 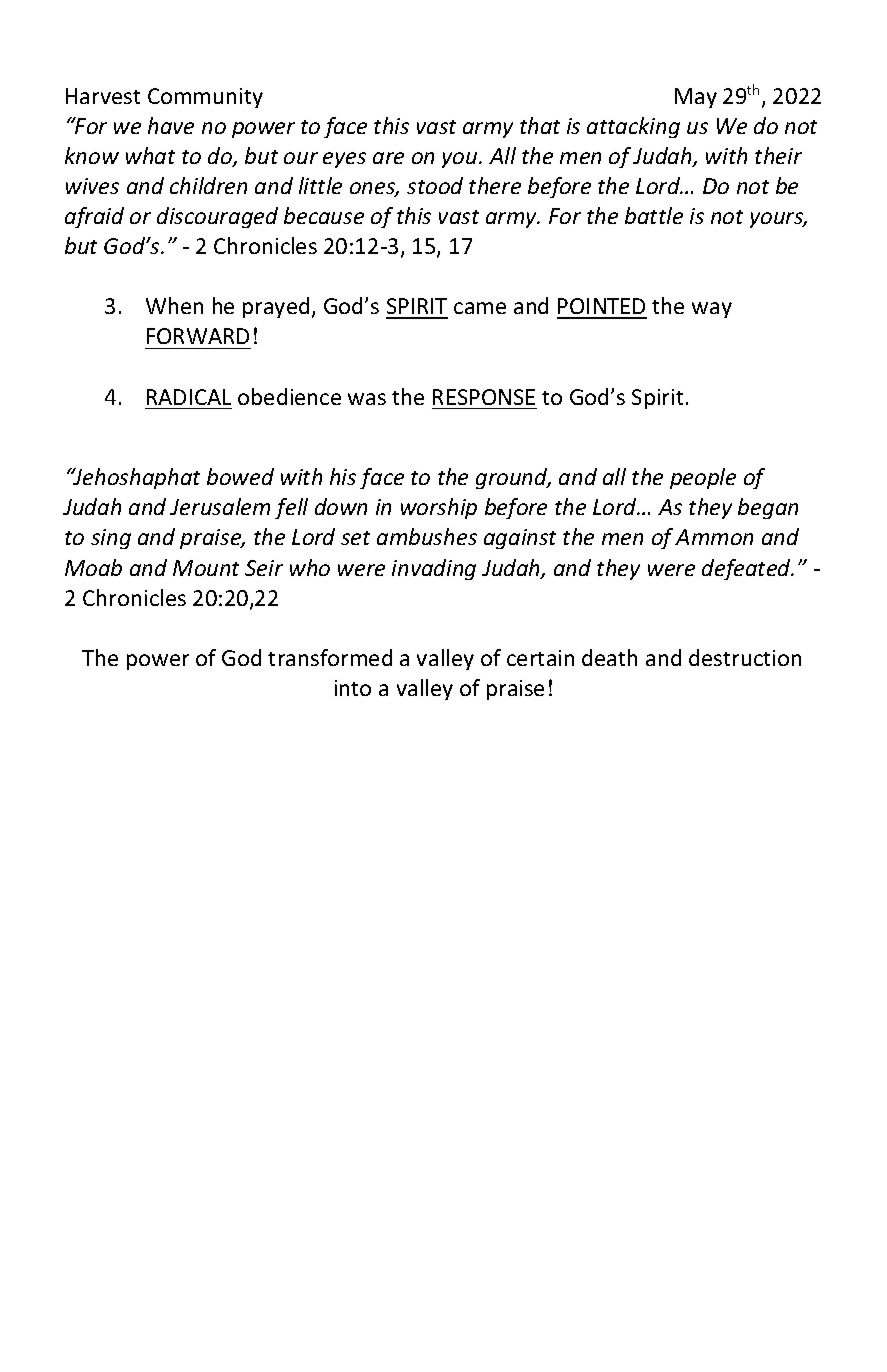 What do you see at coordinates (714, 537) in the screenshot?
I see `Ammon` at bounding box center [714, 537].
